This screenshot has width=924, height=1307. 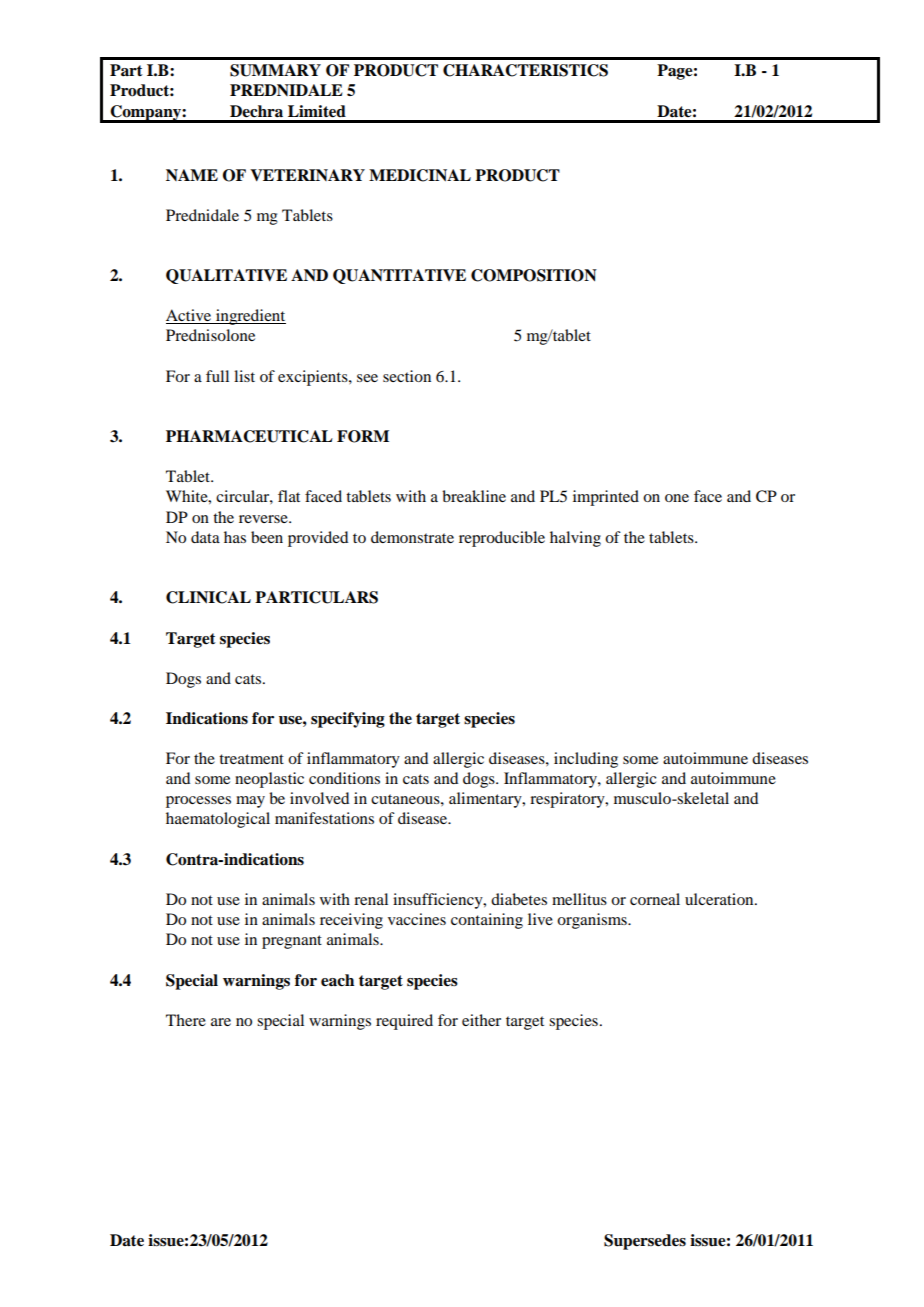 What do you see at coordinates (525, 70) in the screenshot?
I see `CHARACTERISTICS` at bounding box center [525, 70].
